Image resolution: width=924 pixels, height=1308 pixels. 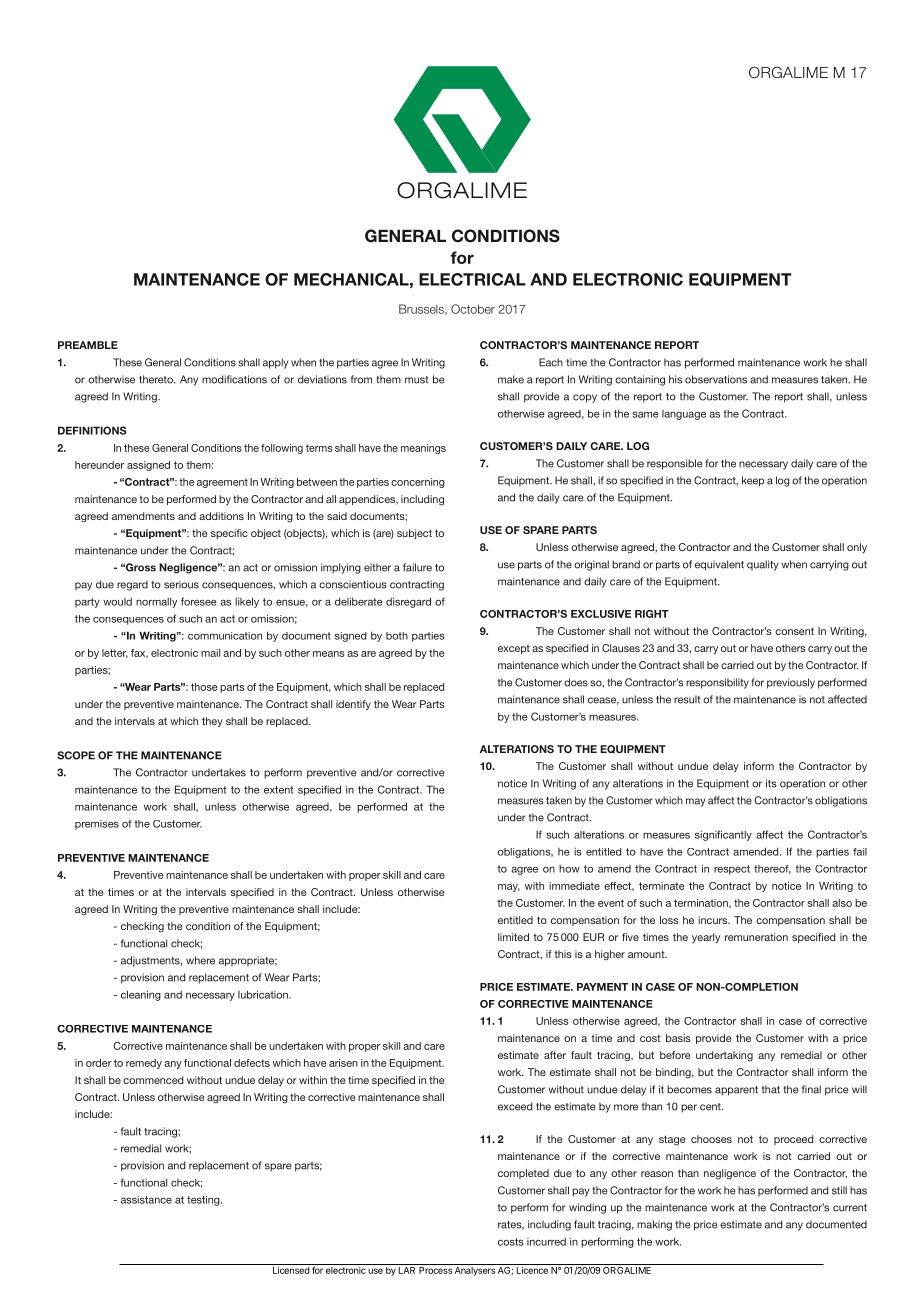 I want to click on October, so click(x=473, y=309).
